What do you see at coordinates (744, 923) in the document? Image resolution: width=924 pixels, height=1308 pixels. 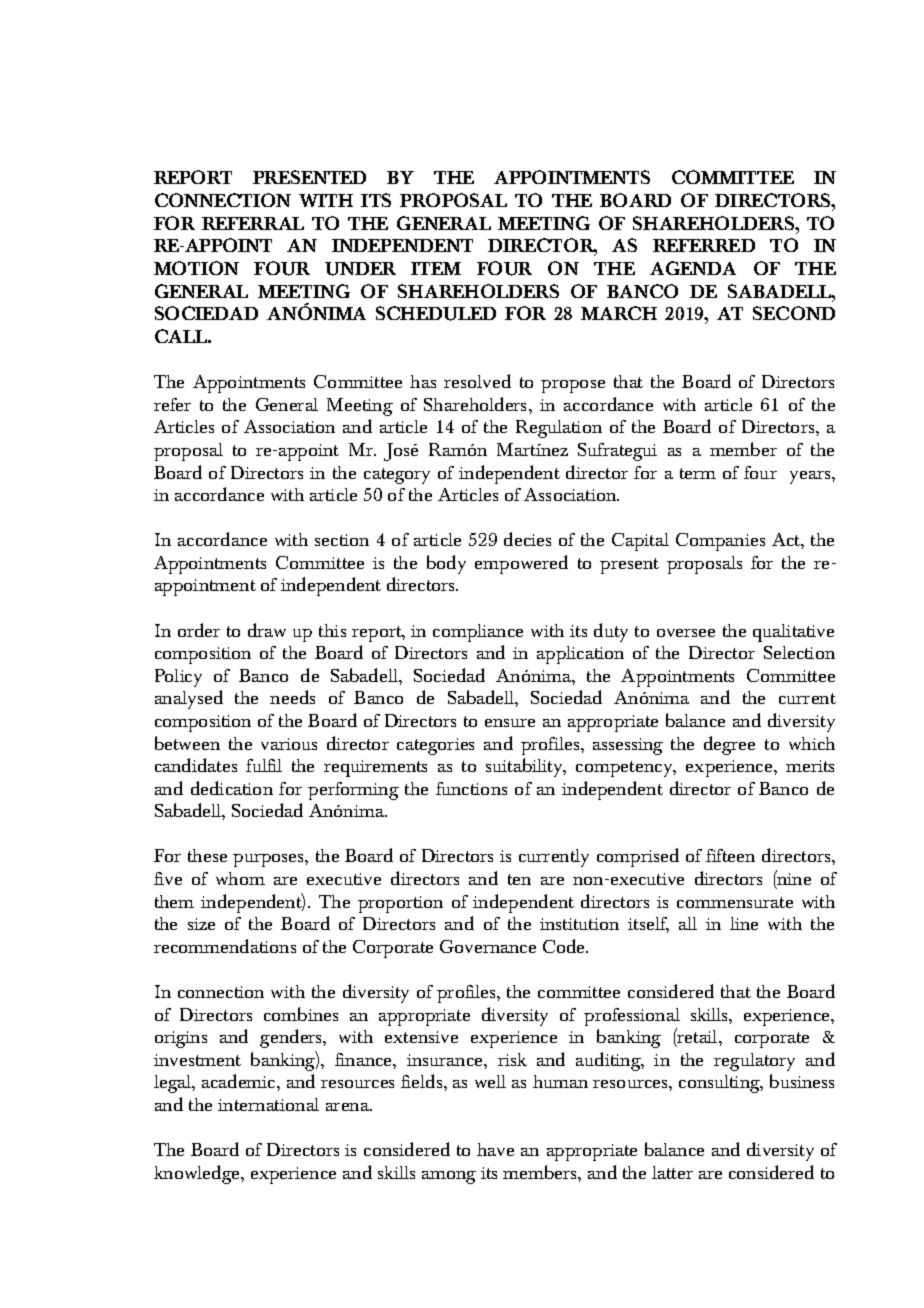 I see `line` at bounding box center [744, 923].
